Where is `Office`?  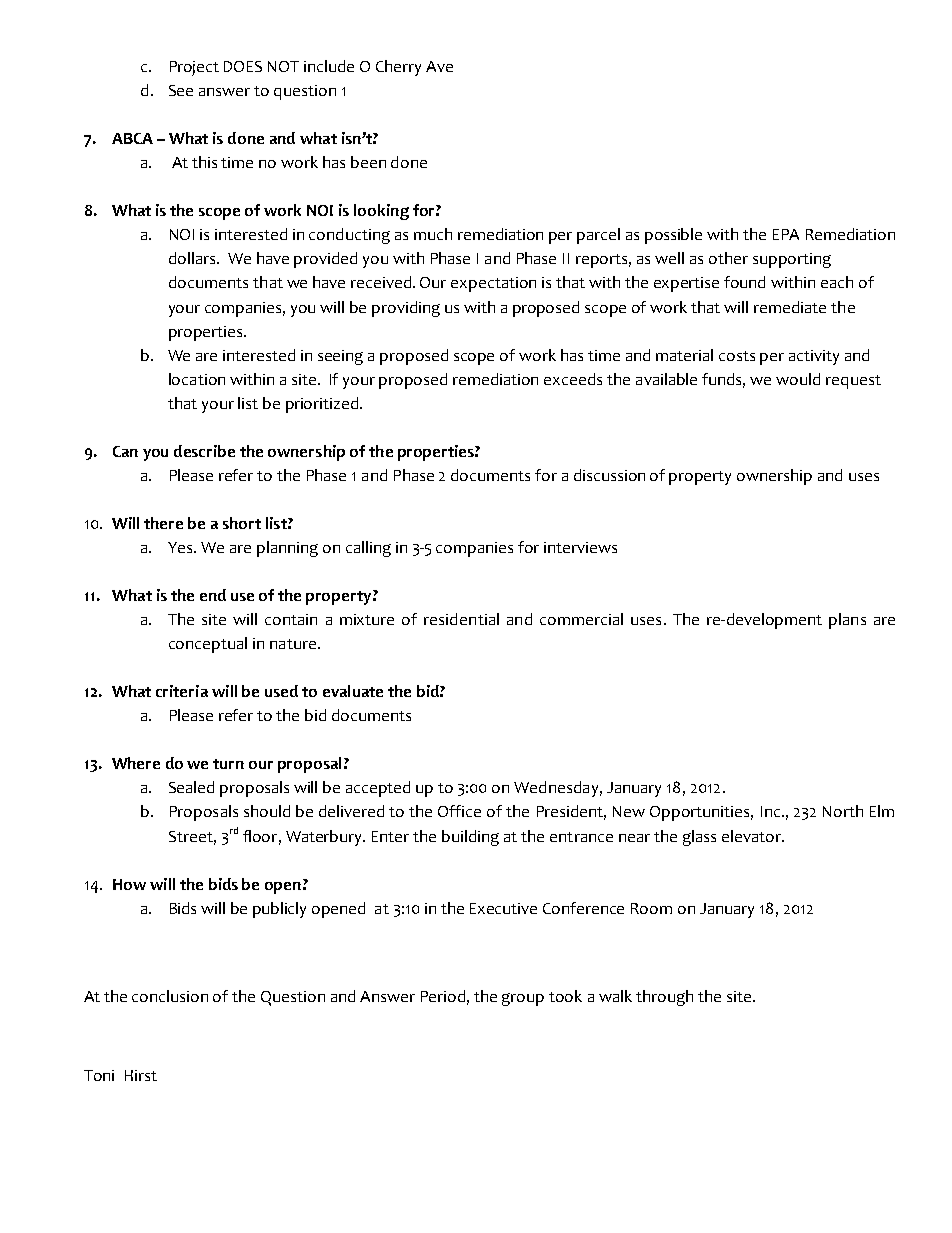 Office is located at coordinates (459, 811).
